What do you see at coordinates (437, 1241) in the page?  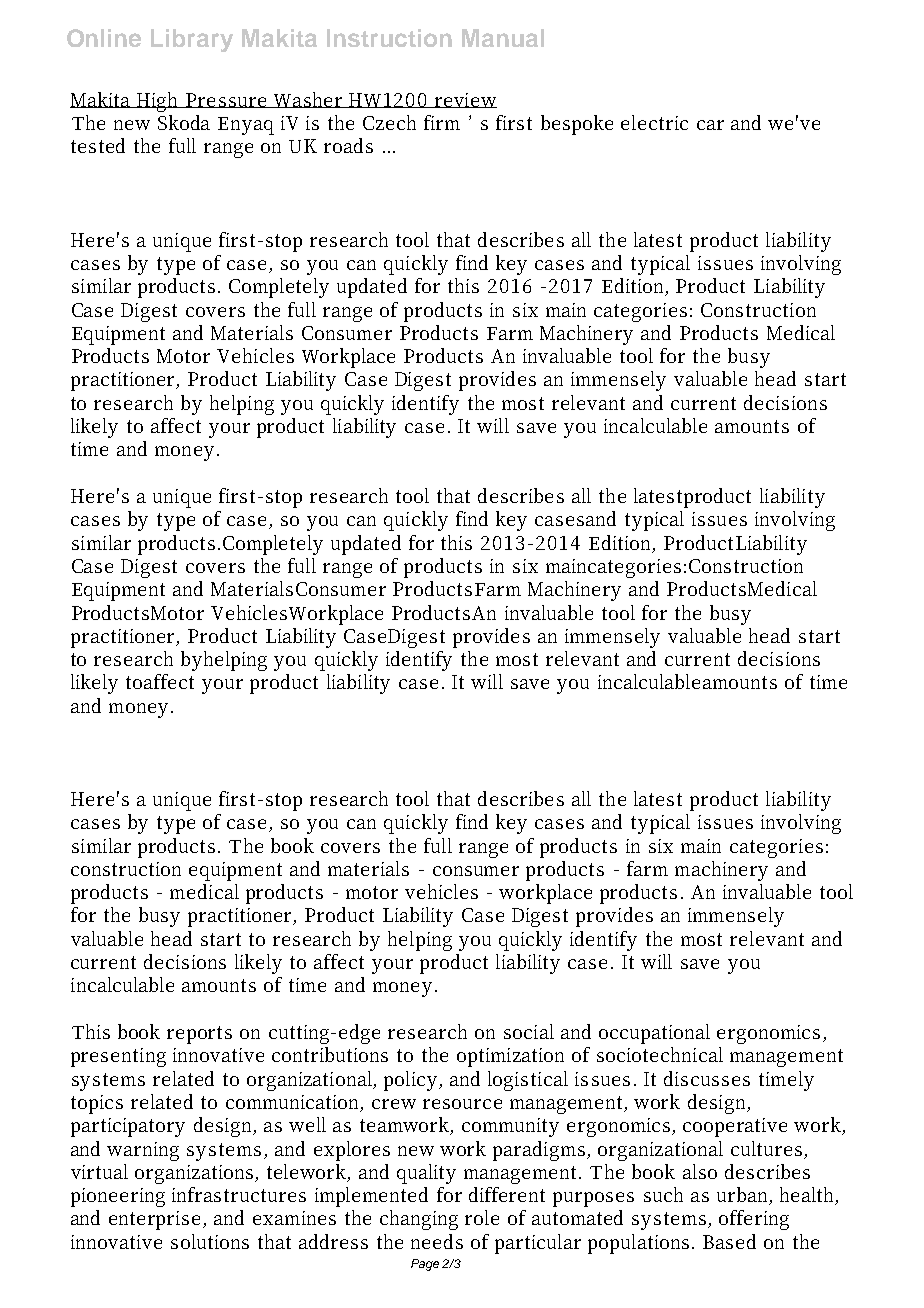 I see `needs` at bounding box center [437, 1241].
